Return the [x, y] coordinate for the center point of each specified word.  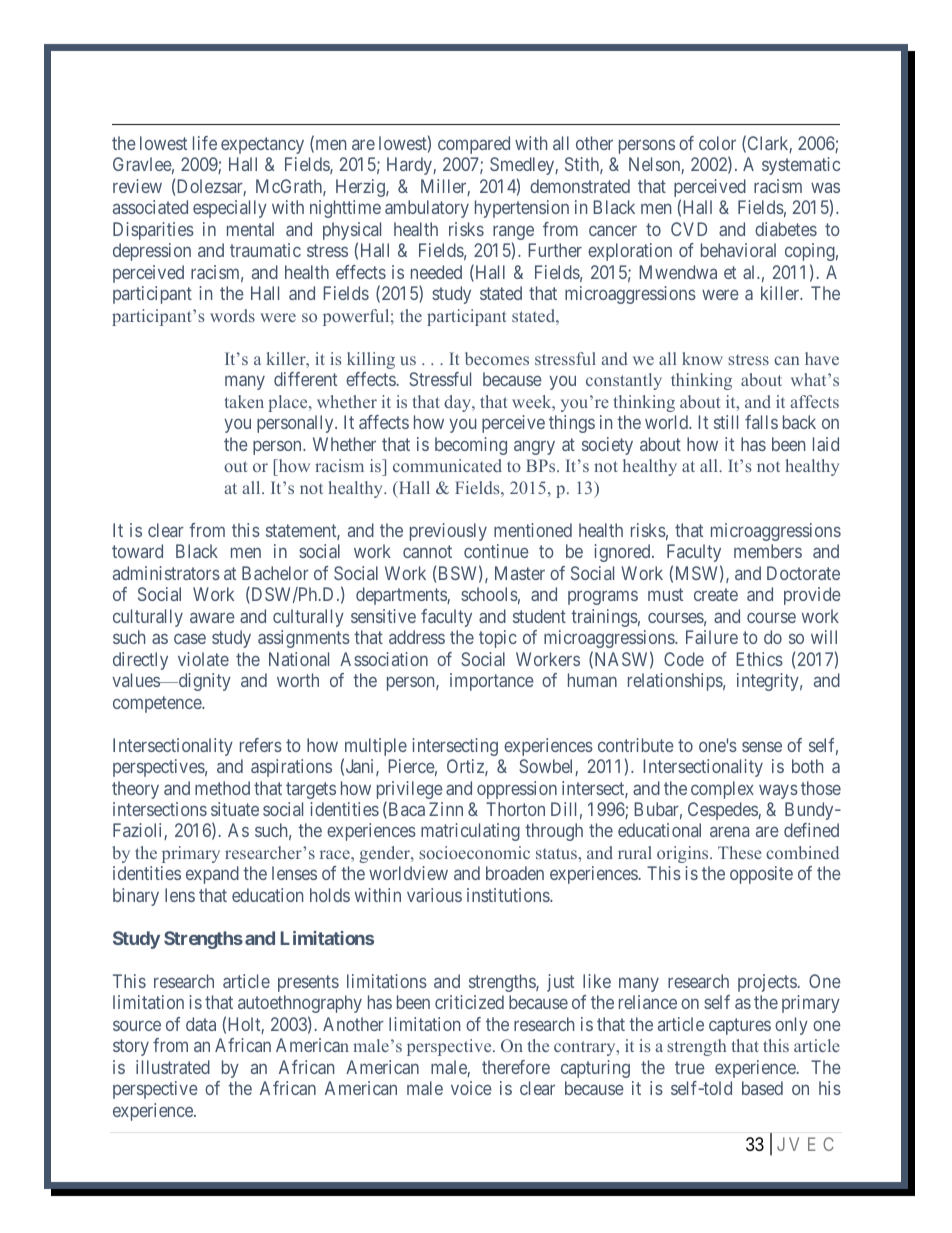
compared [474, 145]
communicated [447, 465]
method [222, 788]
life [205, 143]
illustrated [173, 1067]
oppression [517, 790]
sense [762, 746]
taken [244, 401]
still [726, 422]
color [717, 143]
